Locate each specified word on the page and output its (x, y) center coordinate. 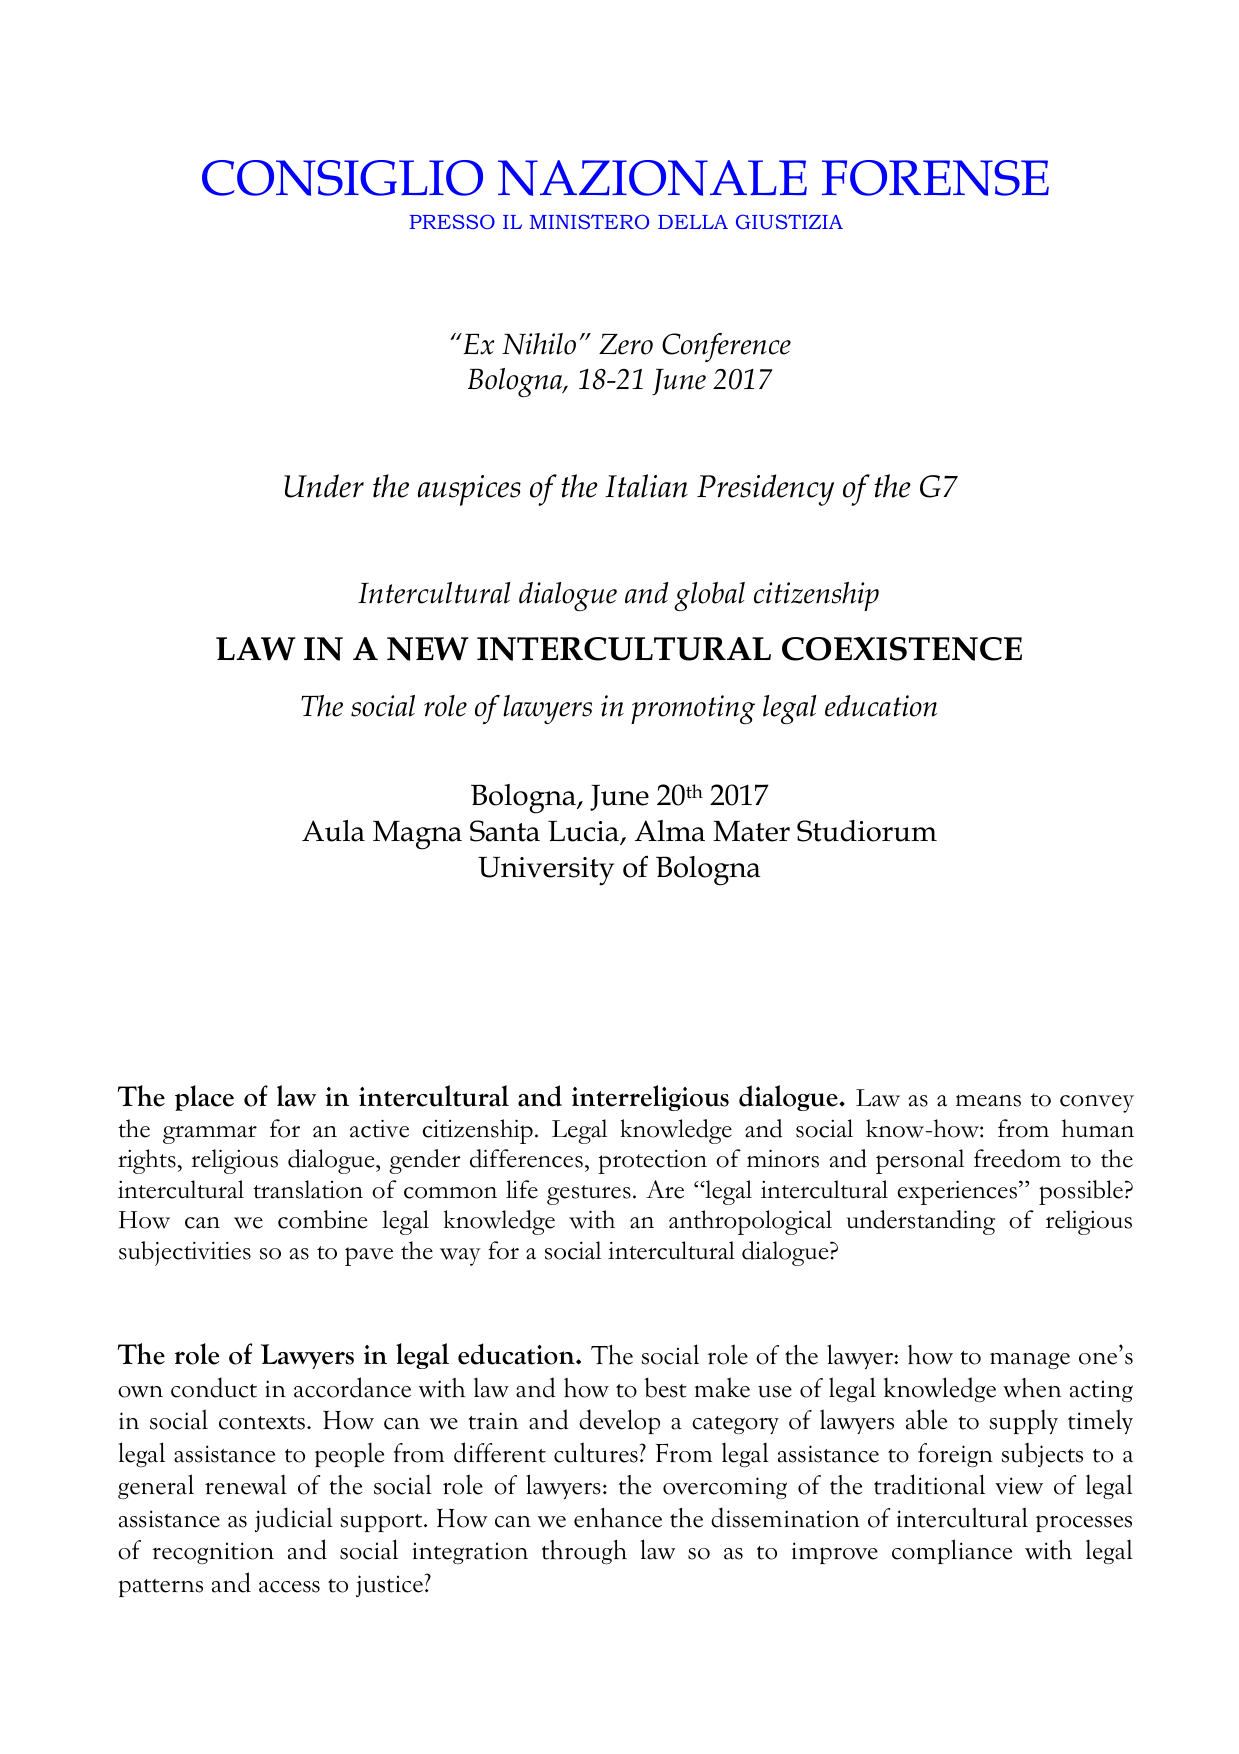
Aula (333, 831)
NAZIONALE (652, 178)
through (584, 1552)
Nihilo (539, 344)
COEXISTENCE (902, 649)
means (988, 1101)
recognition (213, 1553)
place (204, 1098)
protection (652, 1162)
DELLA (693, 222)
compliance (952, 1551)
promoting (693, 709)
